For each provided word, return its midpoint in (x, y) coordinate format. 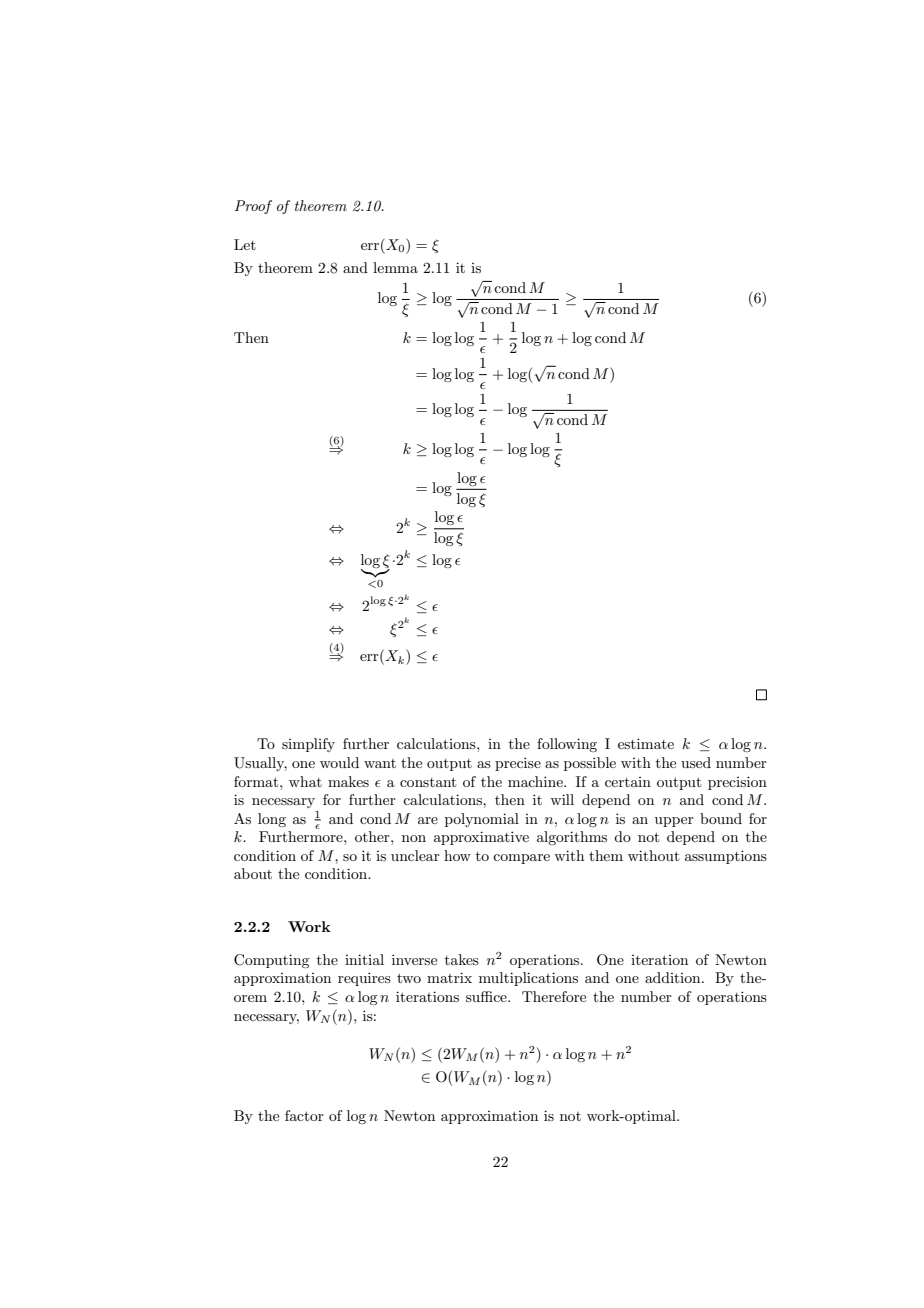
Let (245, 244)
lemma (395, 267)
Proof (253, 207)
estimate (646, 743)
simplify (308, 745)
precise (518, 764)
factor (304, 1115)
